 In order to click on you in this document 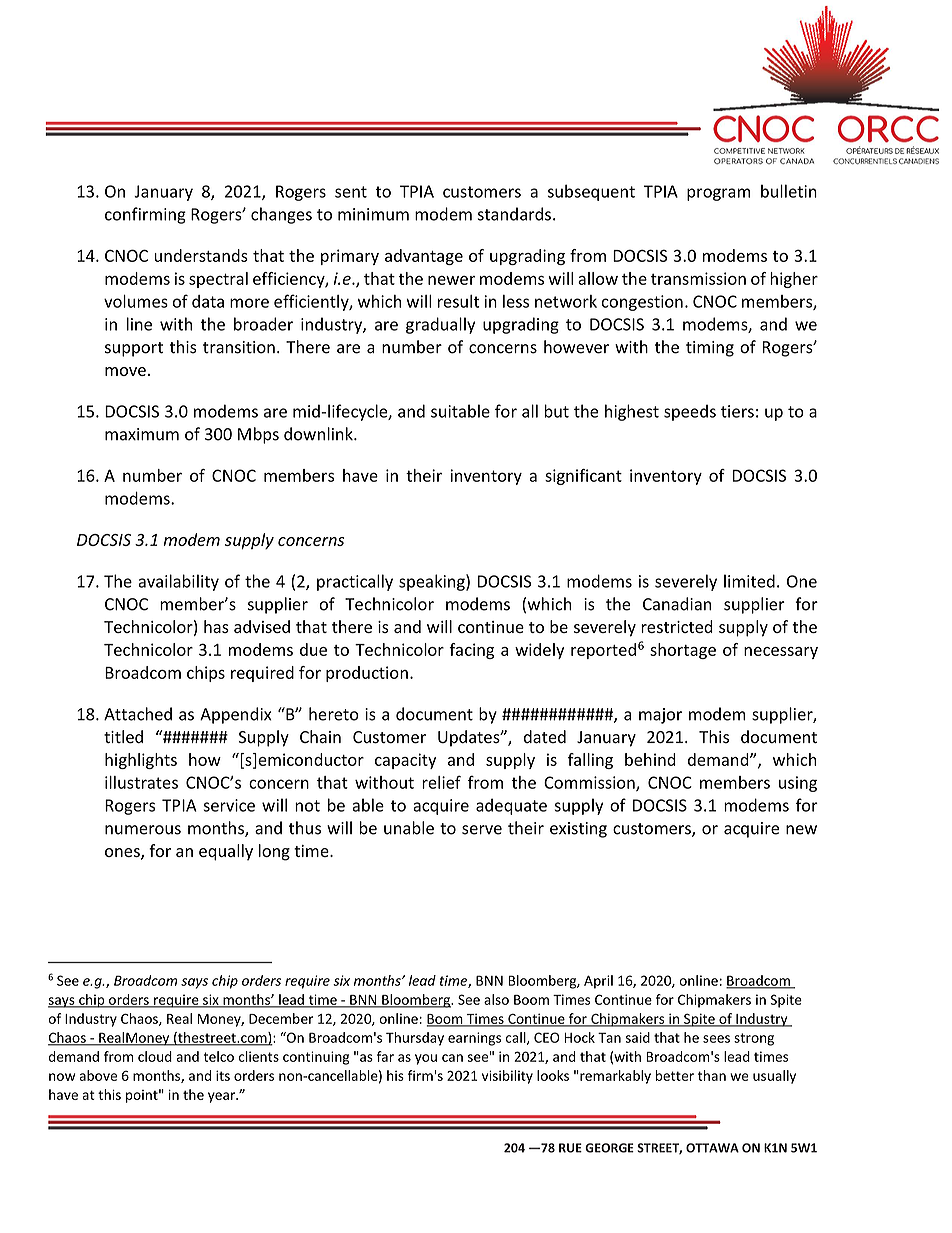, I will do `click(426, 1059)`.
